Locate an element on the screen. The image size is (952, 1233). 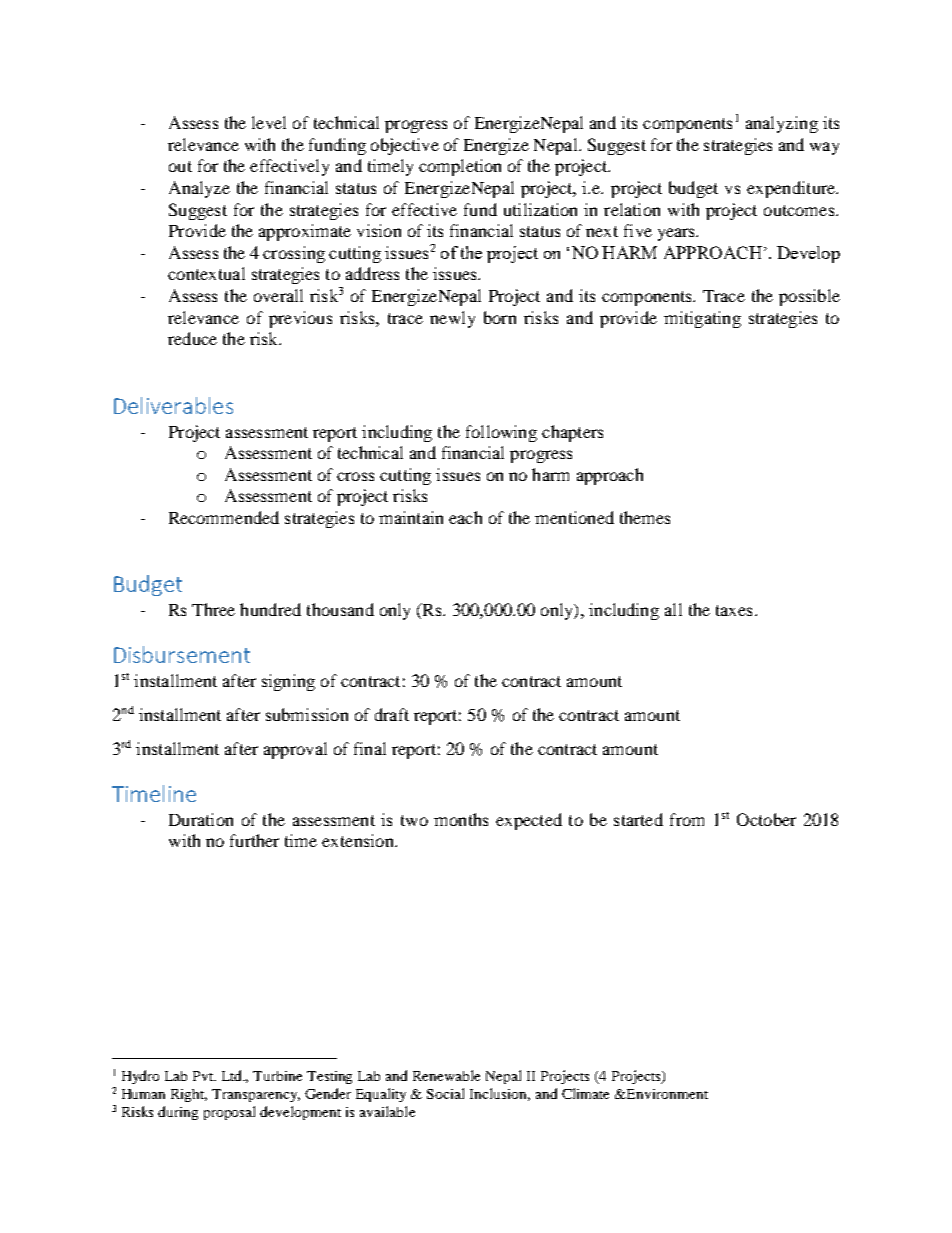
Ltd is located at coordinates (233, 1075).
